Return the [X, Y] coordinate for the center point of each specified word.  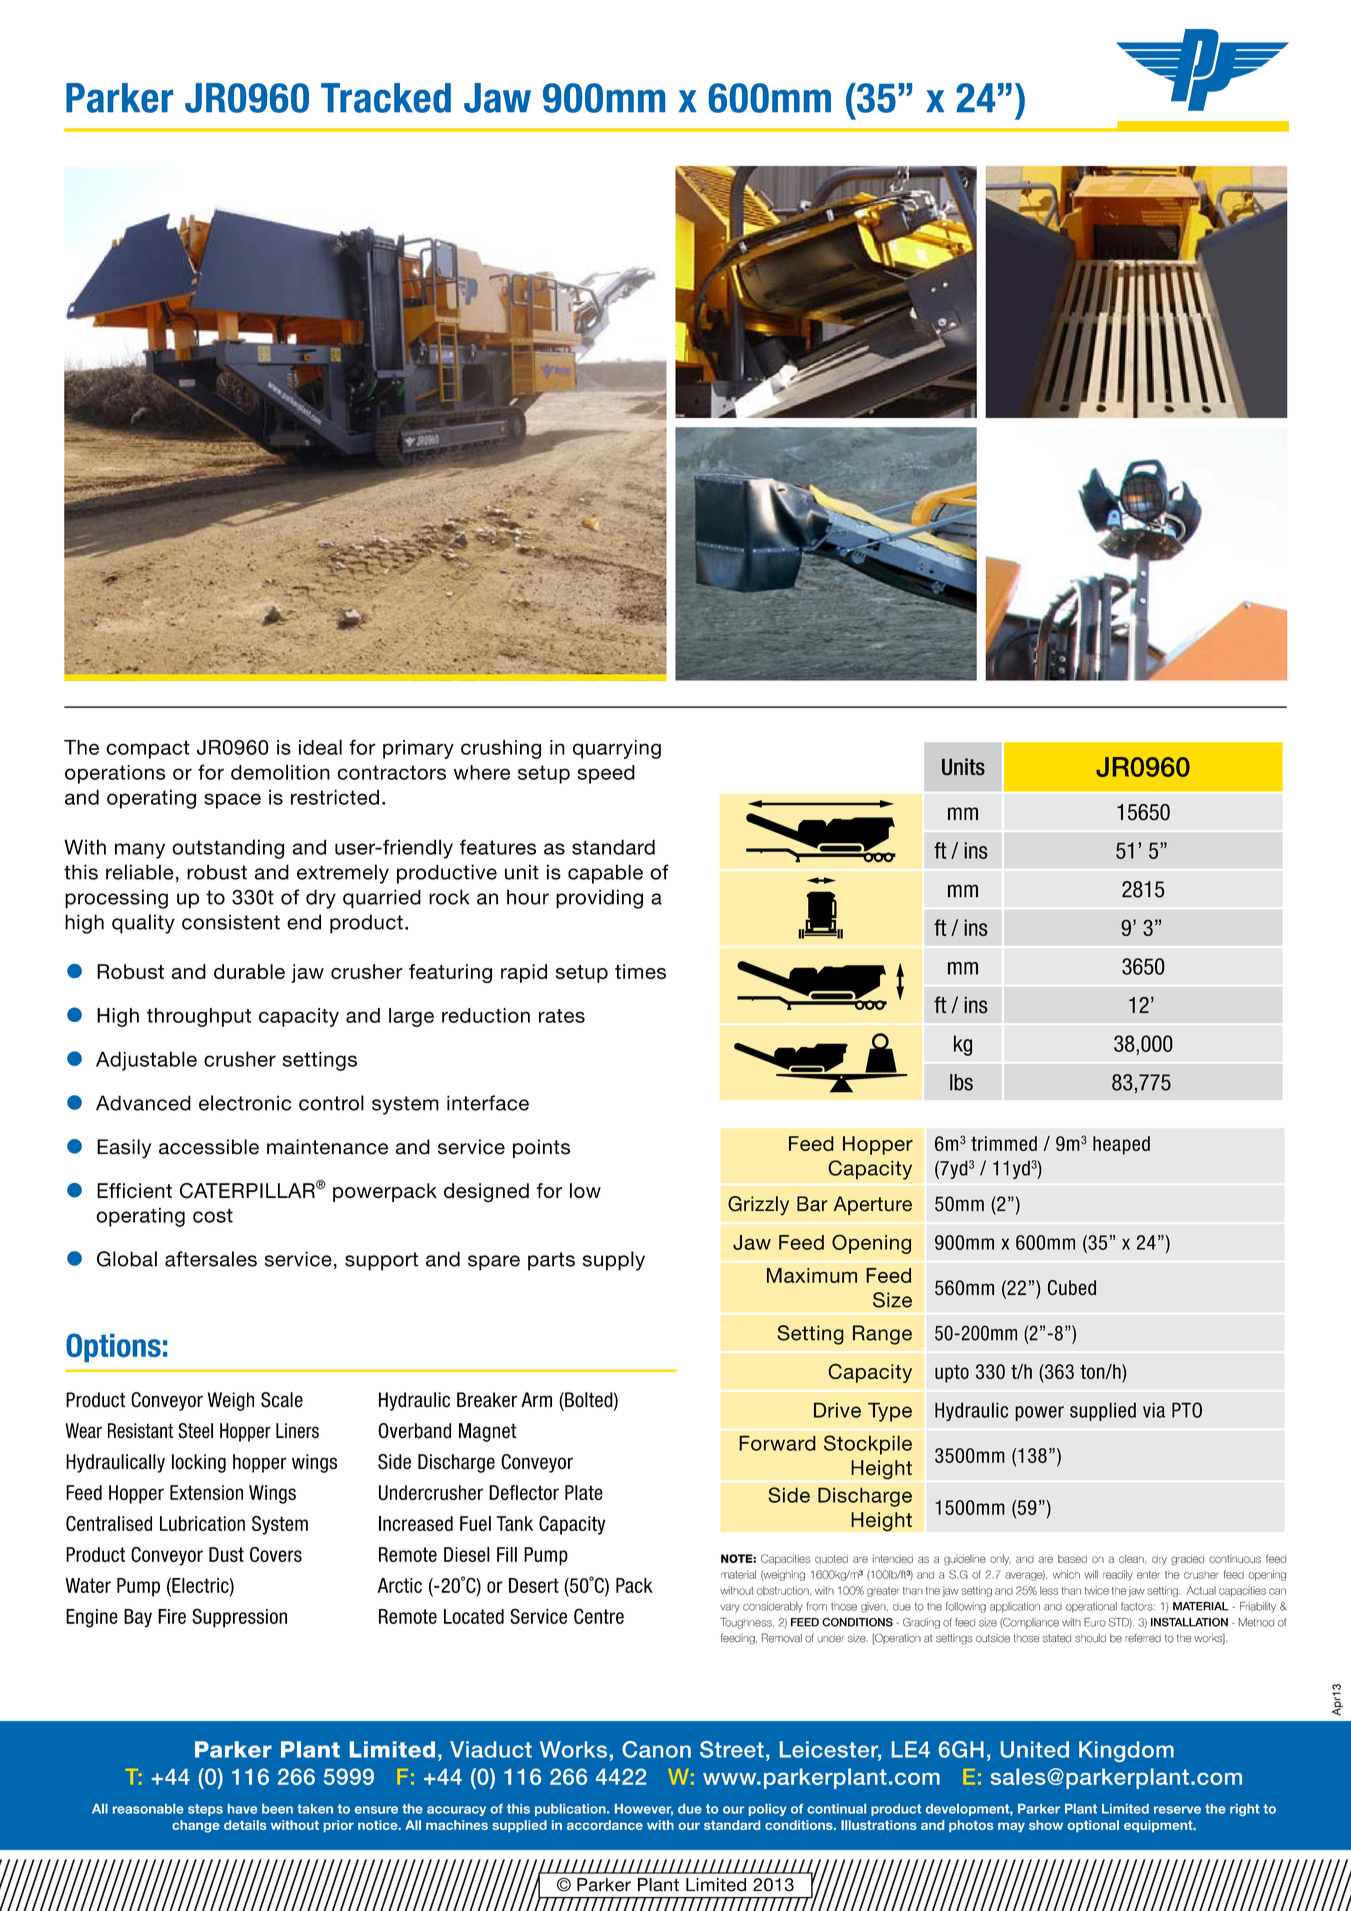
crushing [501, 749]
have [242, 1809]
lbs [961, 1082]
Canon [656, 1749]
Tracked [386, 98]
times [640, 971]
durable [249, 971]
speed [606, 774]
